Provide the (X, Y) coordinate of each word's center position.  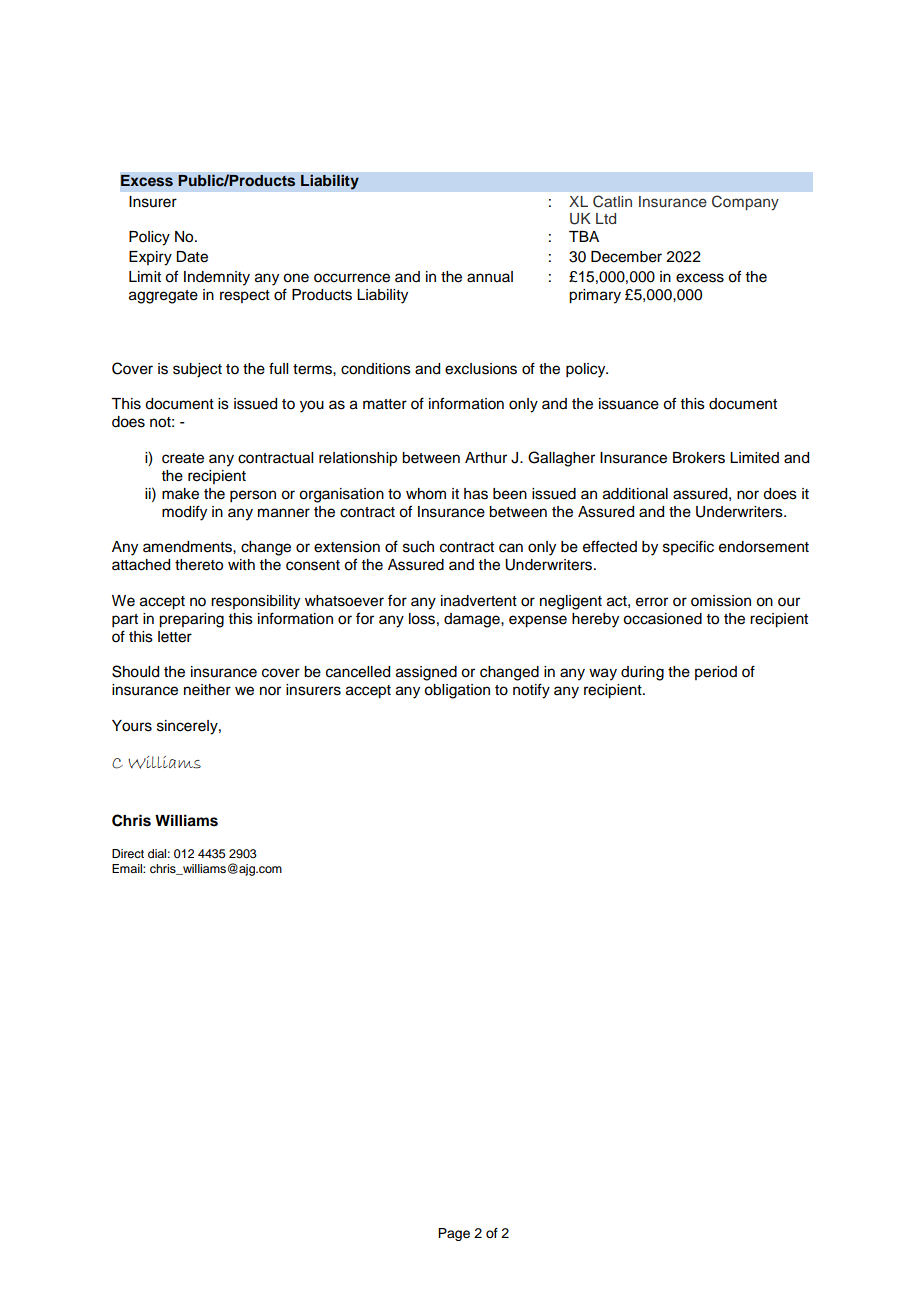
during (642, 673)
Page (454, 1234)
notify (531, 691)
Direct (128, 853)
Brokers (699, 458)
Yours (132, 726)
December (626, 257)
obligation (457, 691)
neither (207, 690)
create (183, 458)
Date (192, 257)
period (716, 673)
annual (490, 277)
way (603, 674)
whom (426, 494)
